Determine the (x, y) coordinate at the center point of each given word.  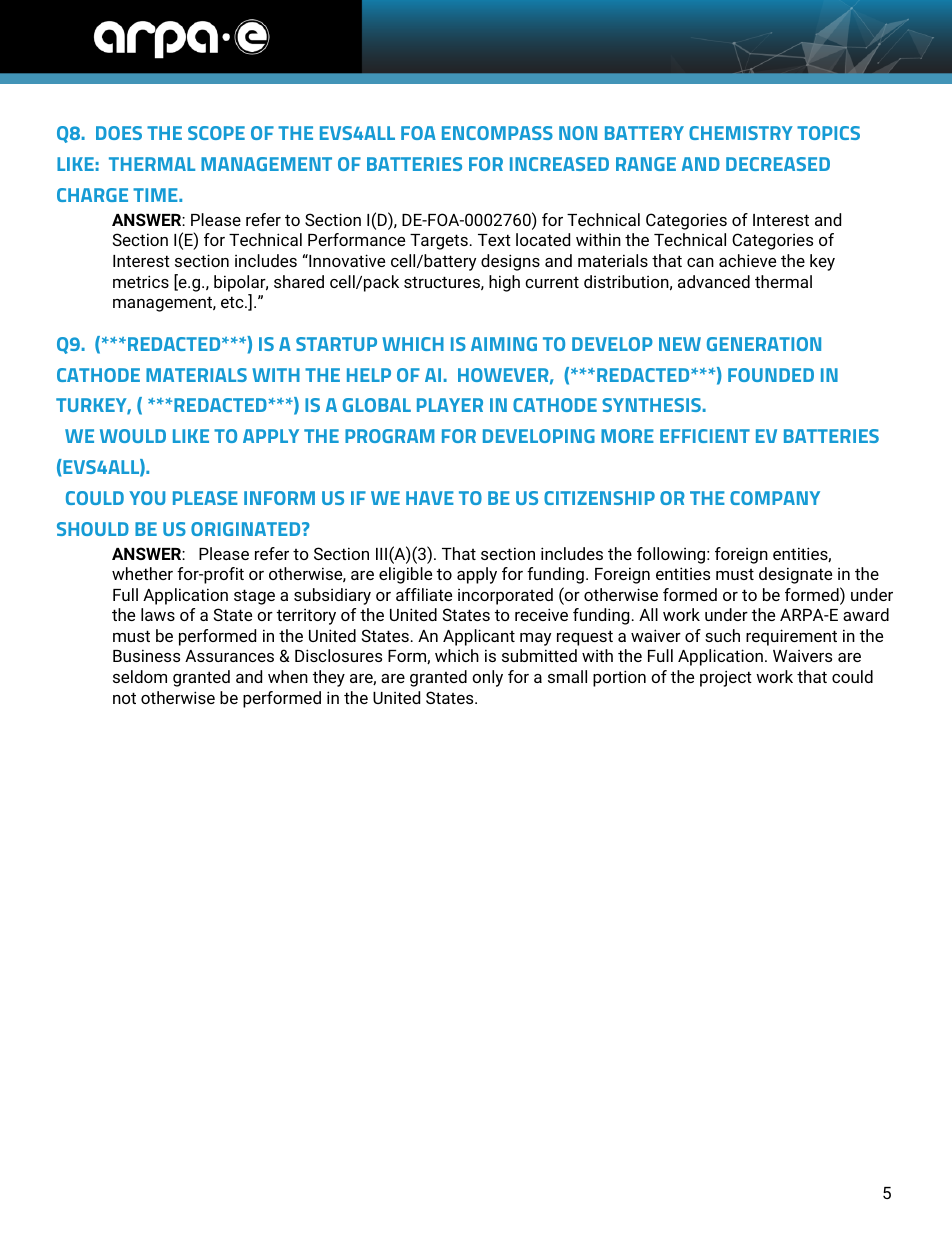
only (487, 678)
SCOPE (216, 133)
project (726, 678)
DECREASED (778, 164)
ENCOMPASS (497, 133)
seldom (140, 676)
